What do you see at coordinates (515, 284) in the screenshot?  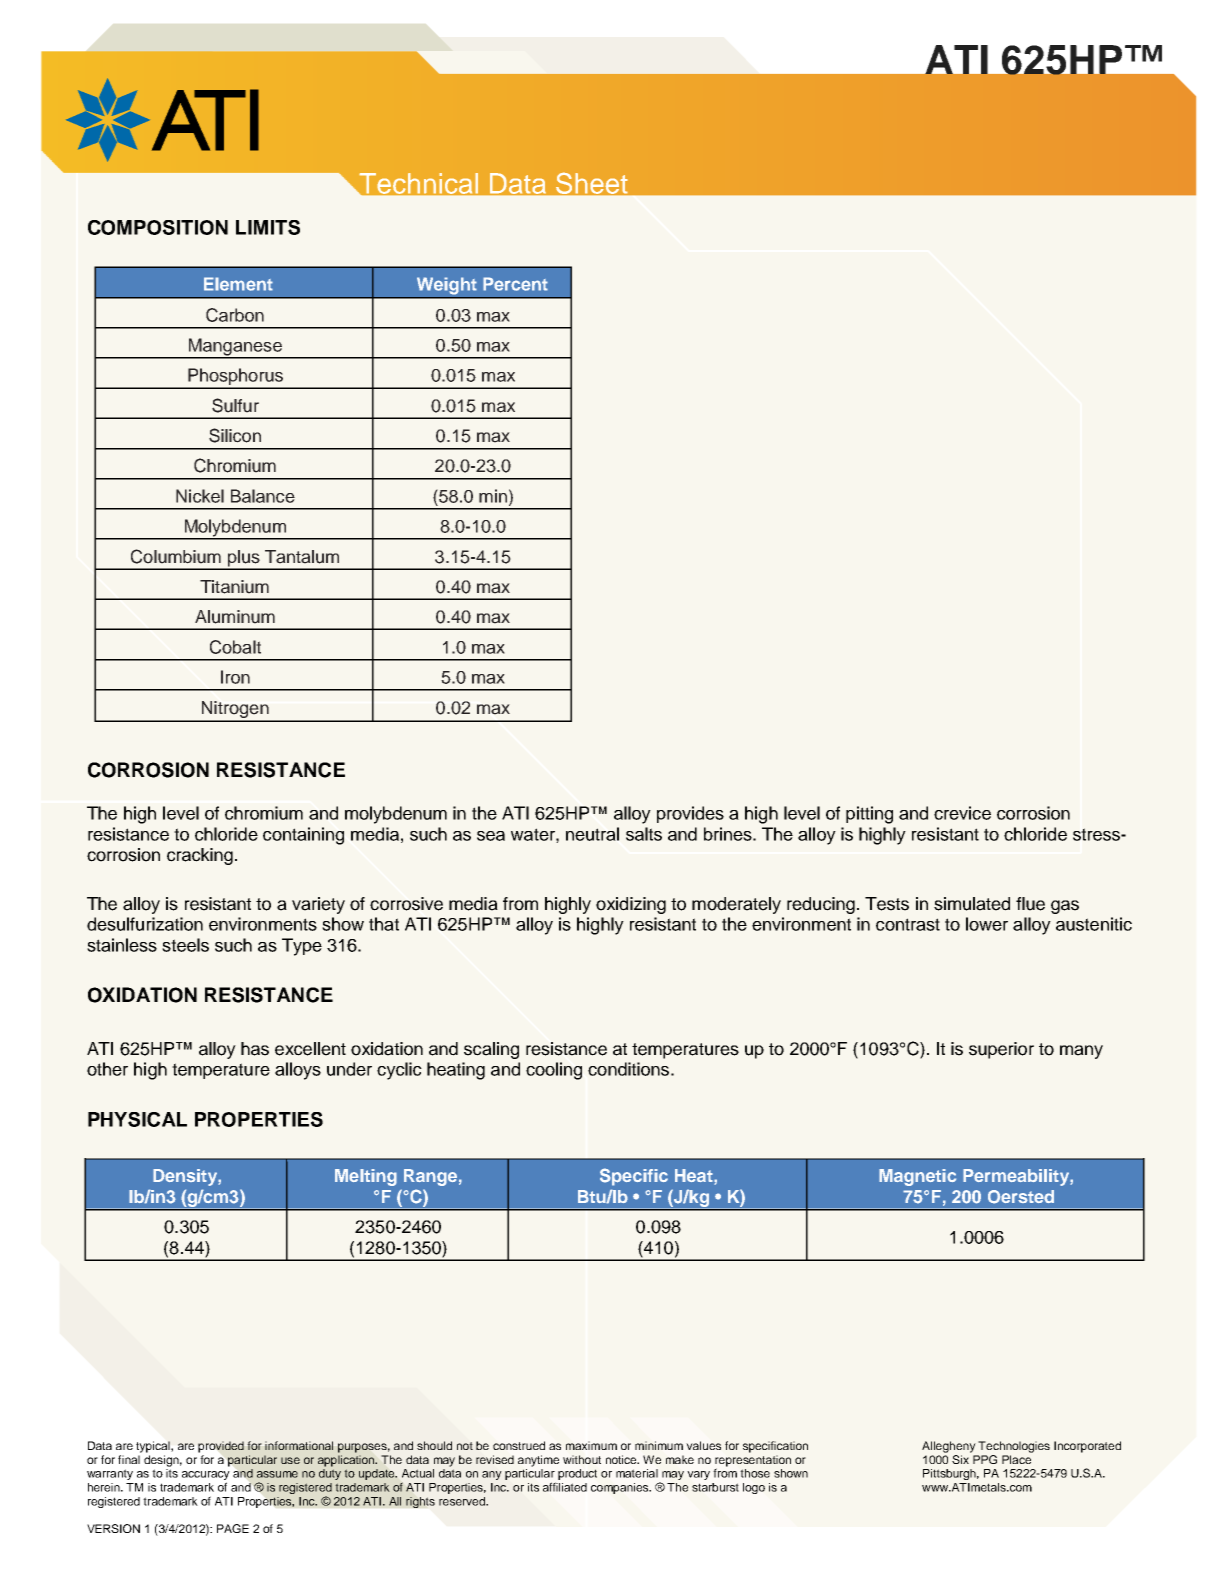 I see `Percent` at bounding box center [515, 284].
